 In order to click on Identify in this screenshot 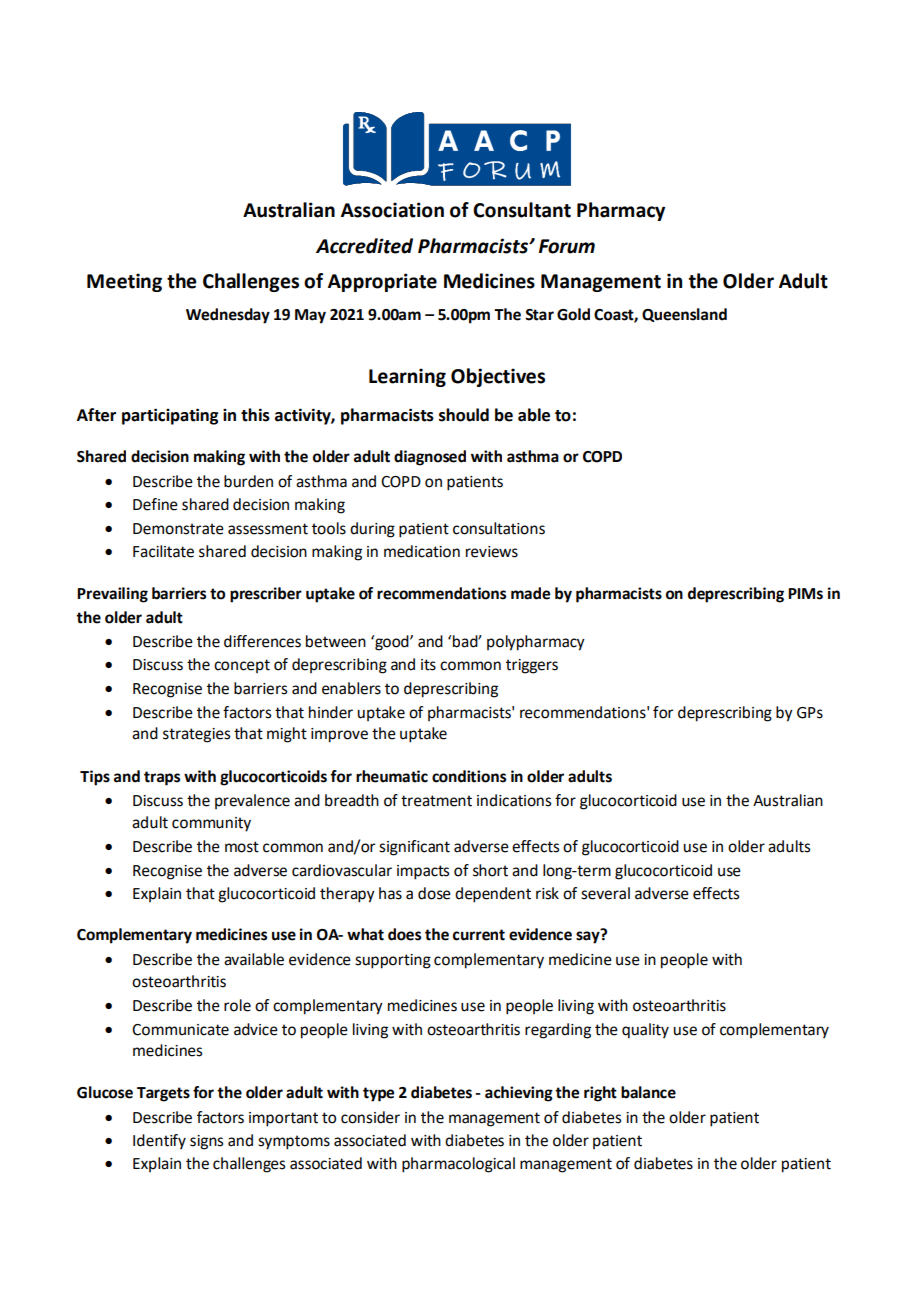, I will do `click(159, 1142)`.
